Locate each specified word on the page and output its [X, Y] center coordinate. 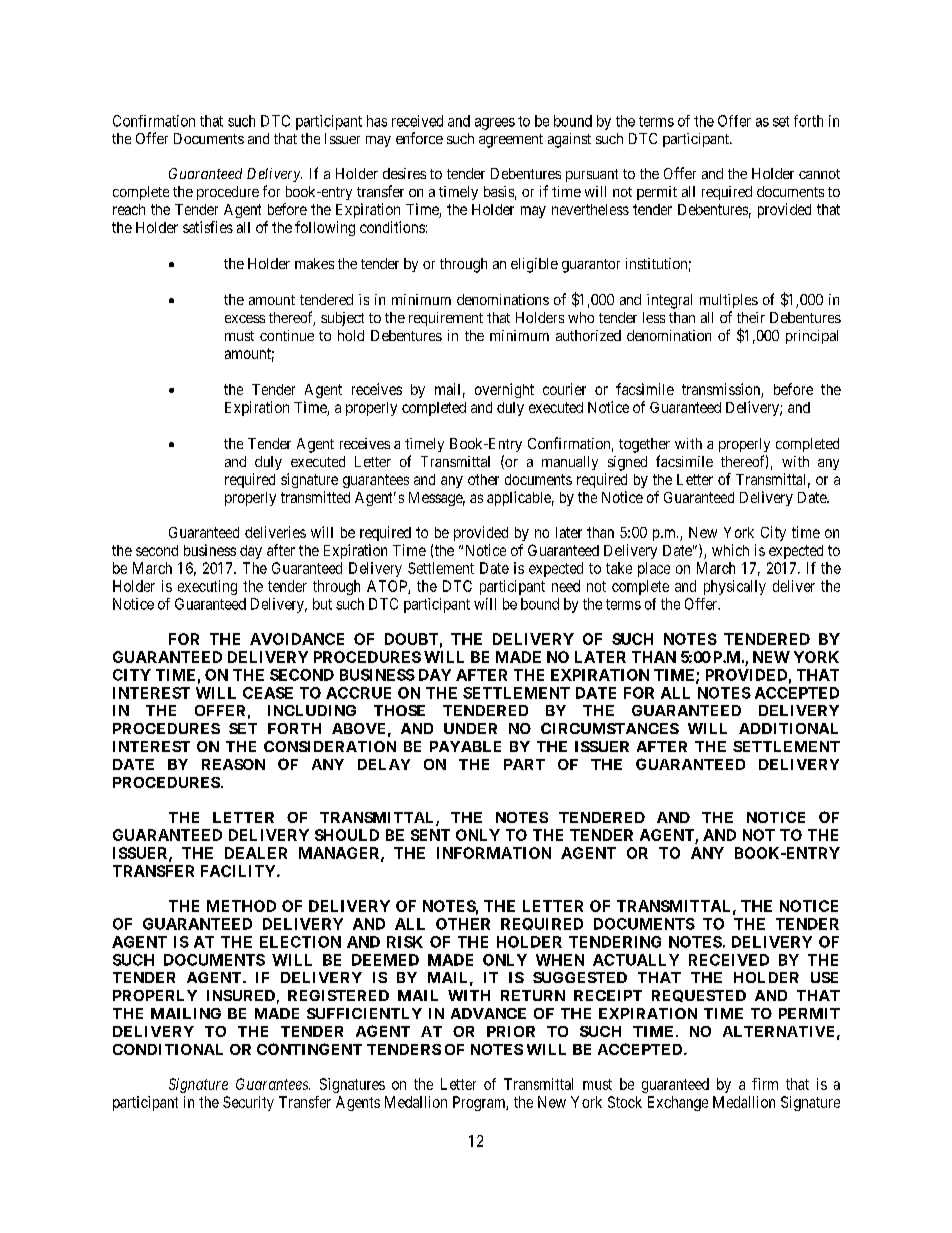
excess [245, 319]
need [566, 586]
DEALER [256, 853]
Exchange [678, 1103]
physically [735, 587]
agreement [511, 141]
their [751, 317]
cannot [819, 174]
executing [207, 587]
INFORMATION [494, 853]
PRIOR [511, 1031]
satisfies [208, 227]
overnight [504, 390]
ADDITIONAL [788, 728]
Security [248, 1103]
